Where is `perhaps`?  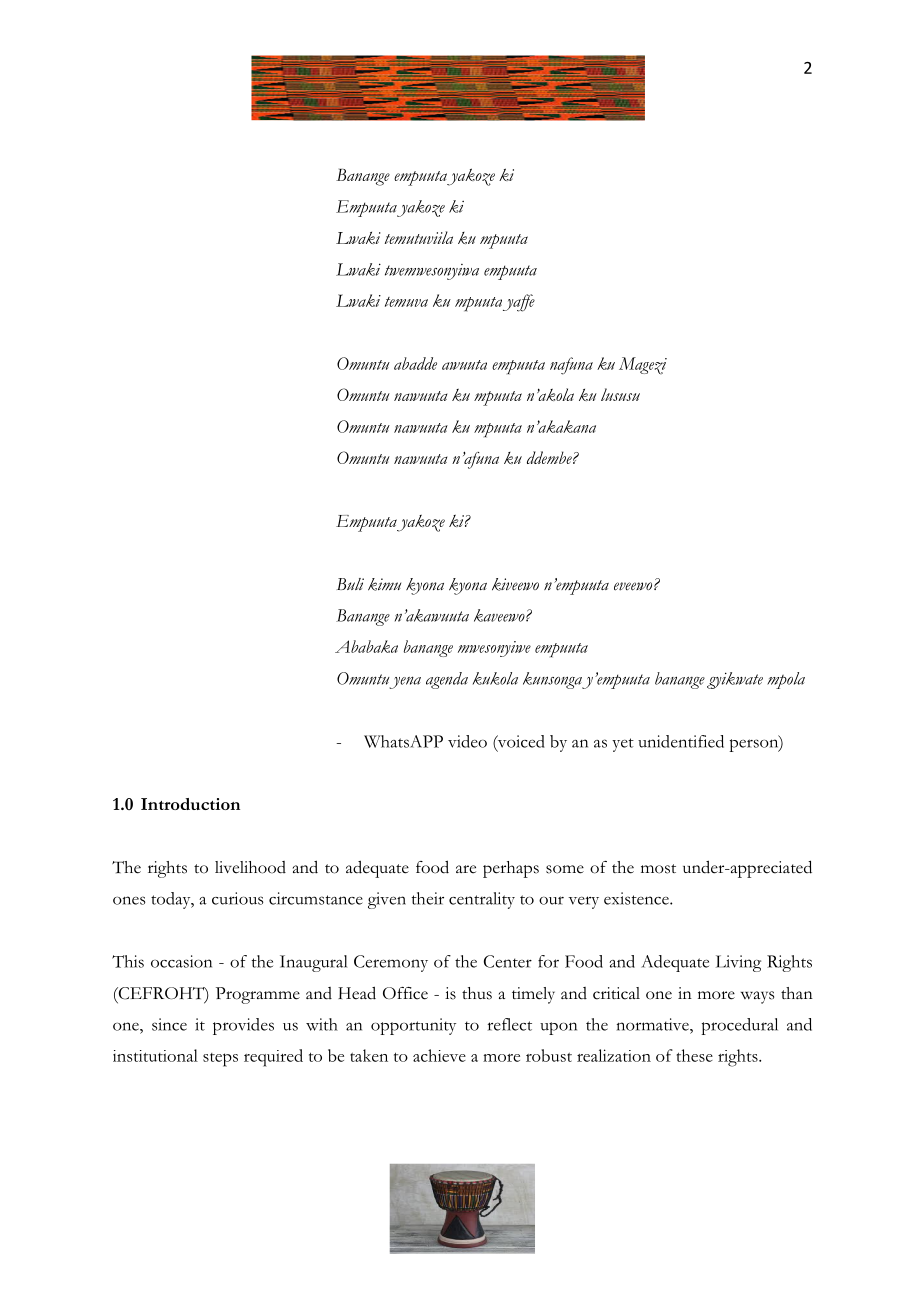
perhaps is located at coordinates (511, 869).
